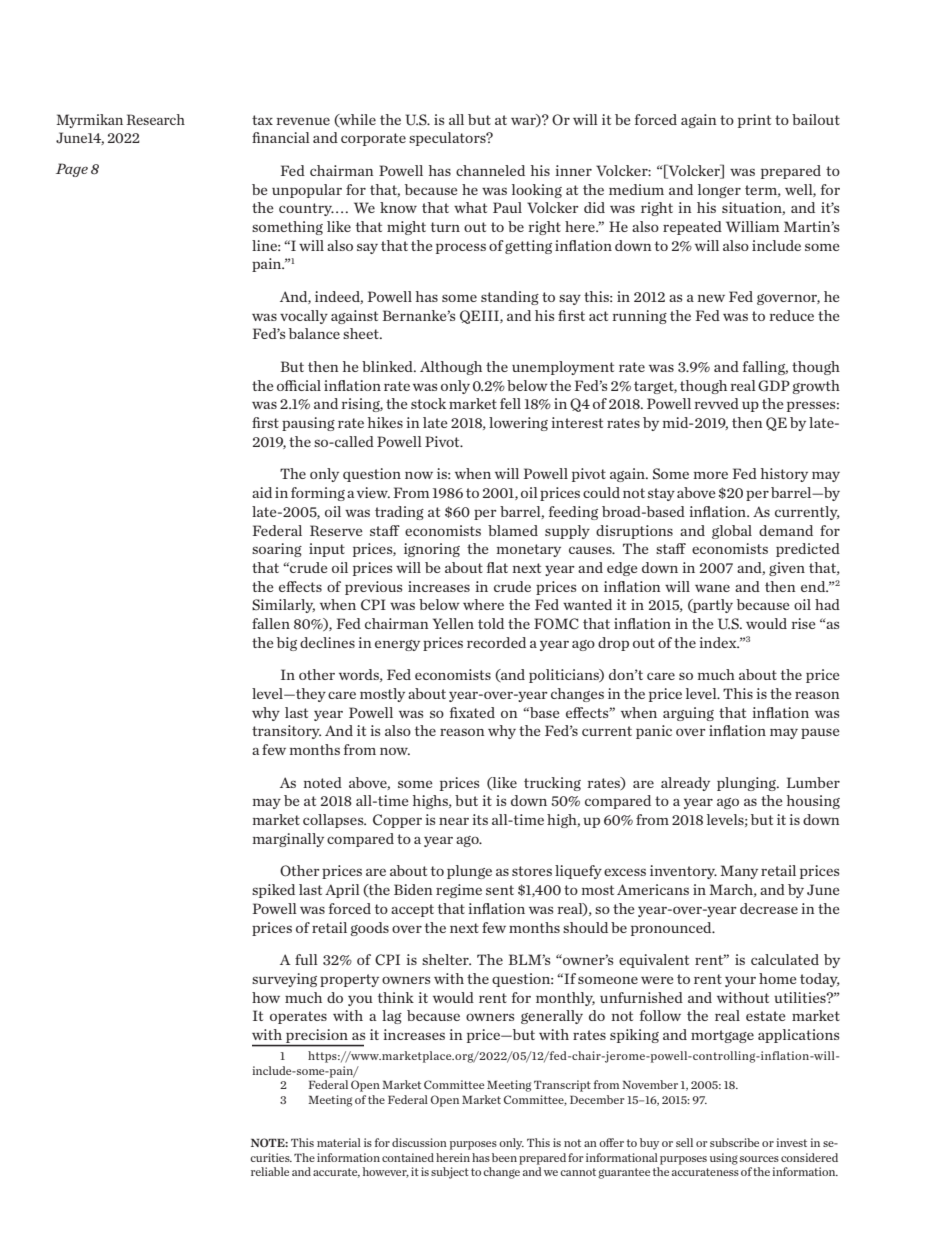 The width and height of the screenshot is (952, 1233). I want to click on Research, so click(155, 119).
